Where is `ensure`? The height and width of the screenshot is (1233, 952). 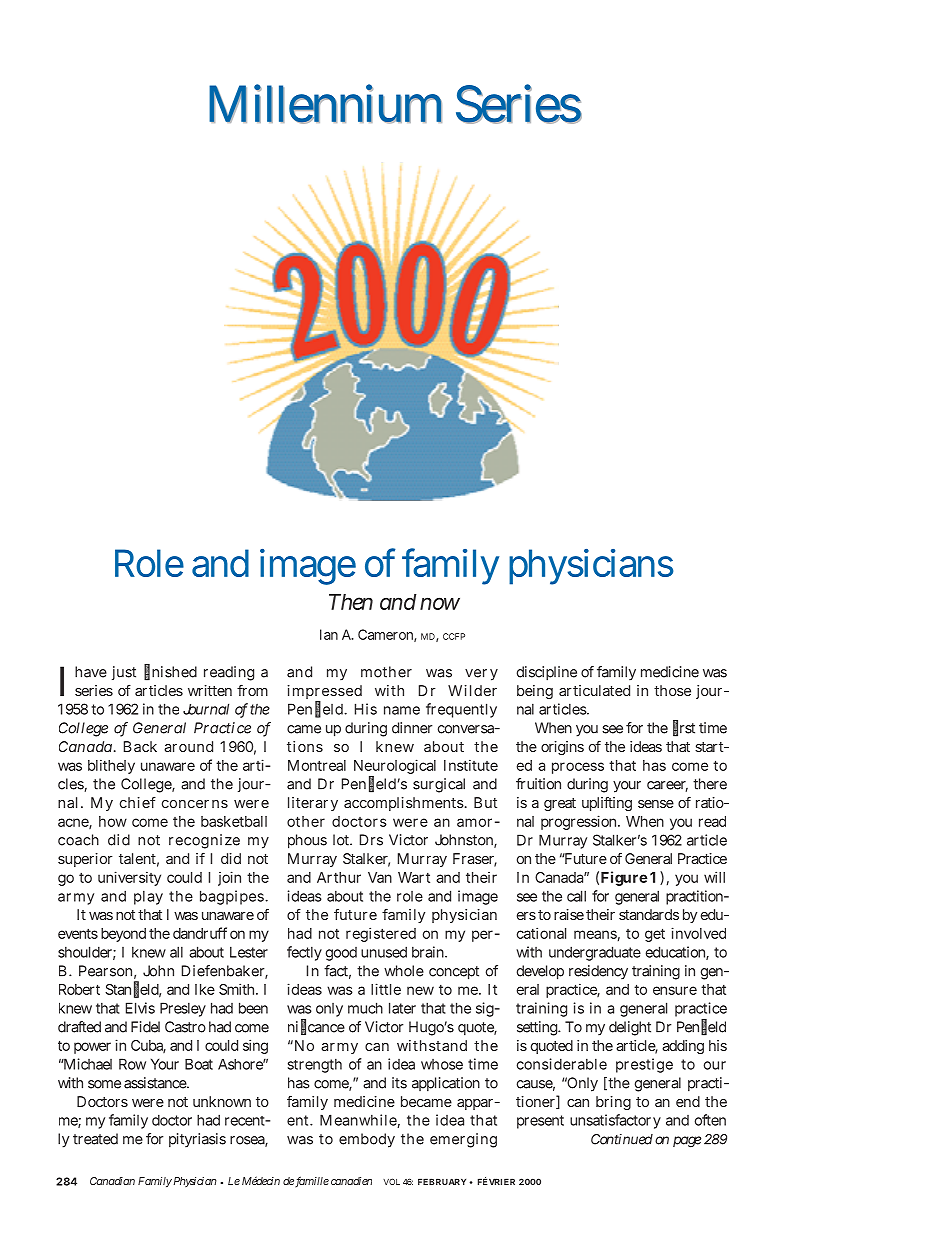 ensure is located at coordinates (675, 990).
